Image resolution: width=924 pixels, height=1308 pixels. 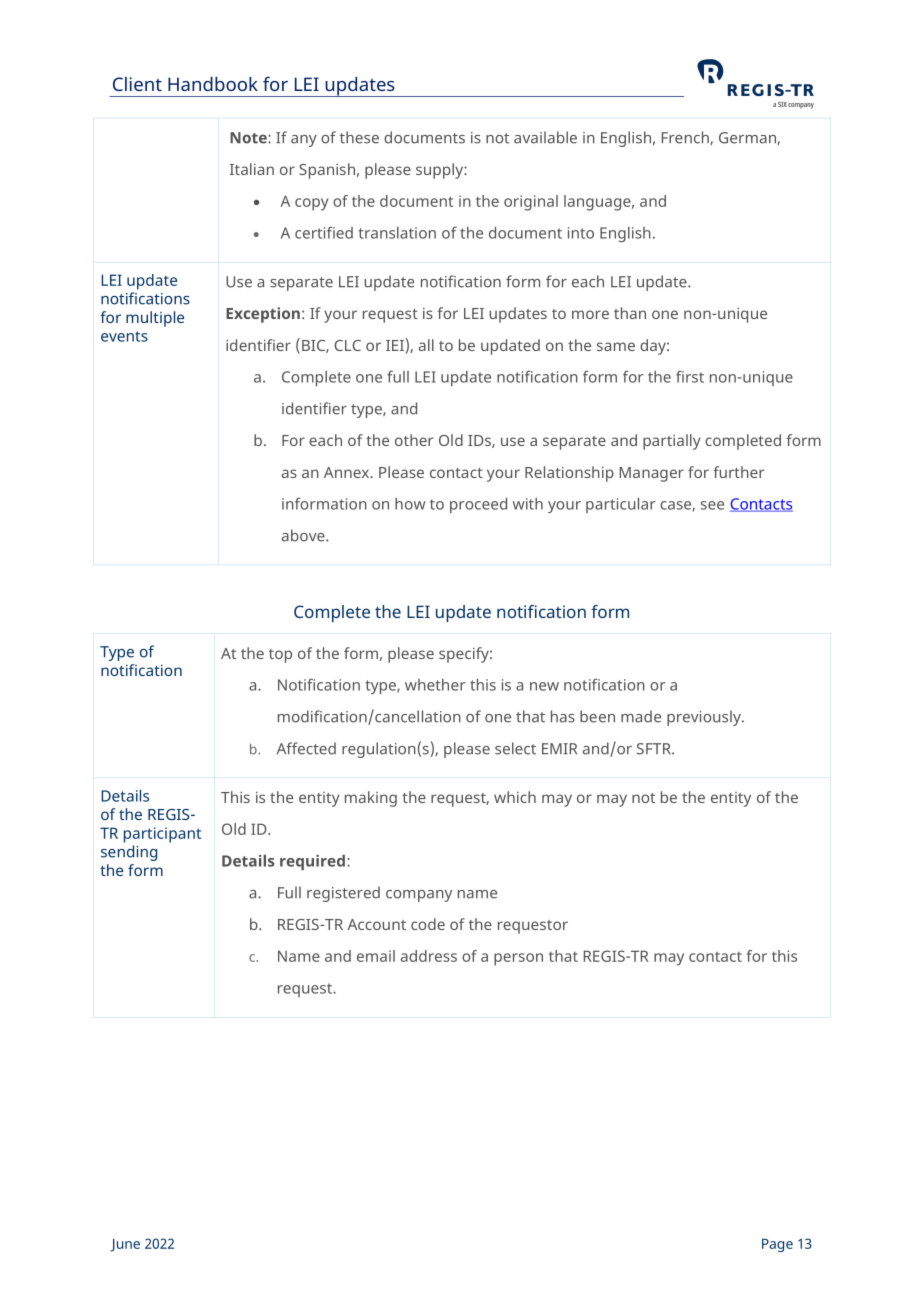 I want to click on previously, so click(x=705, y=718).
